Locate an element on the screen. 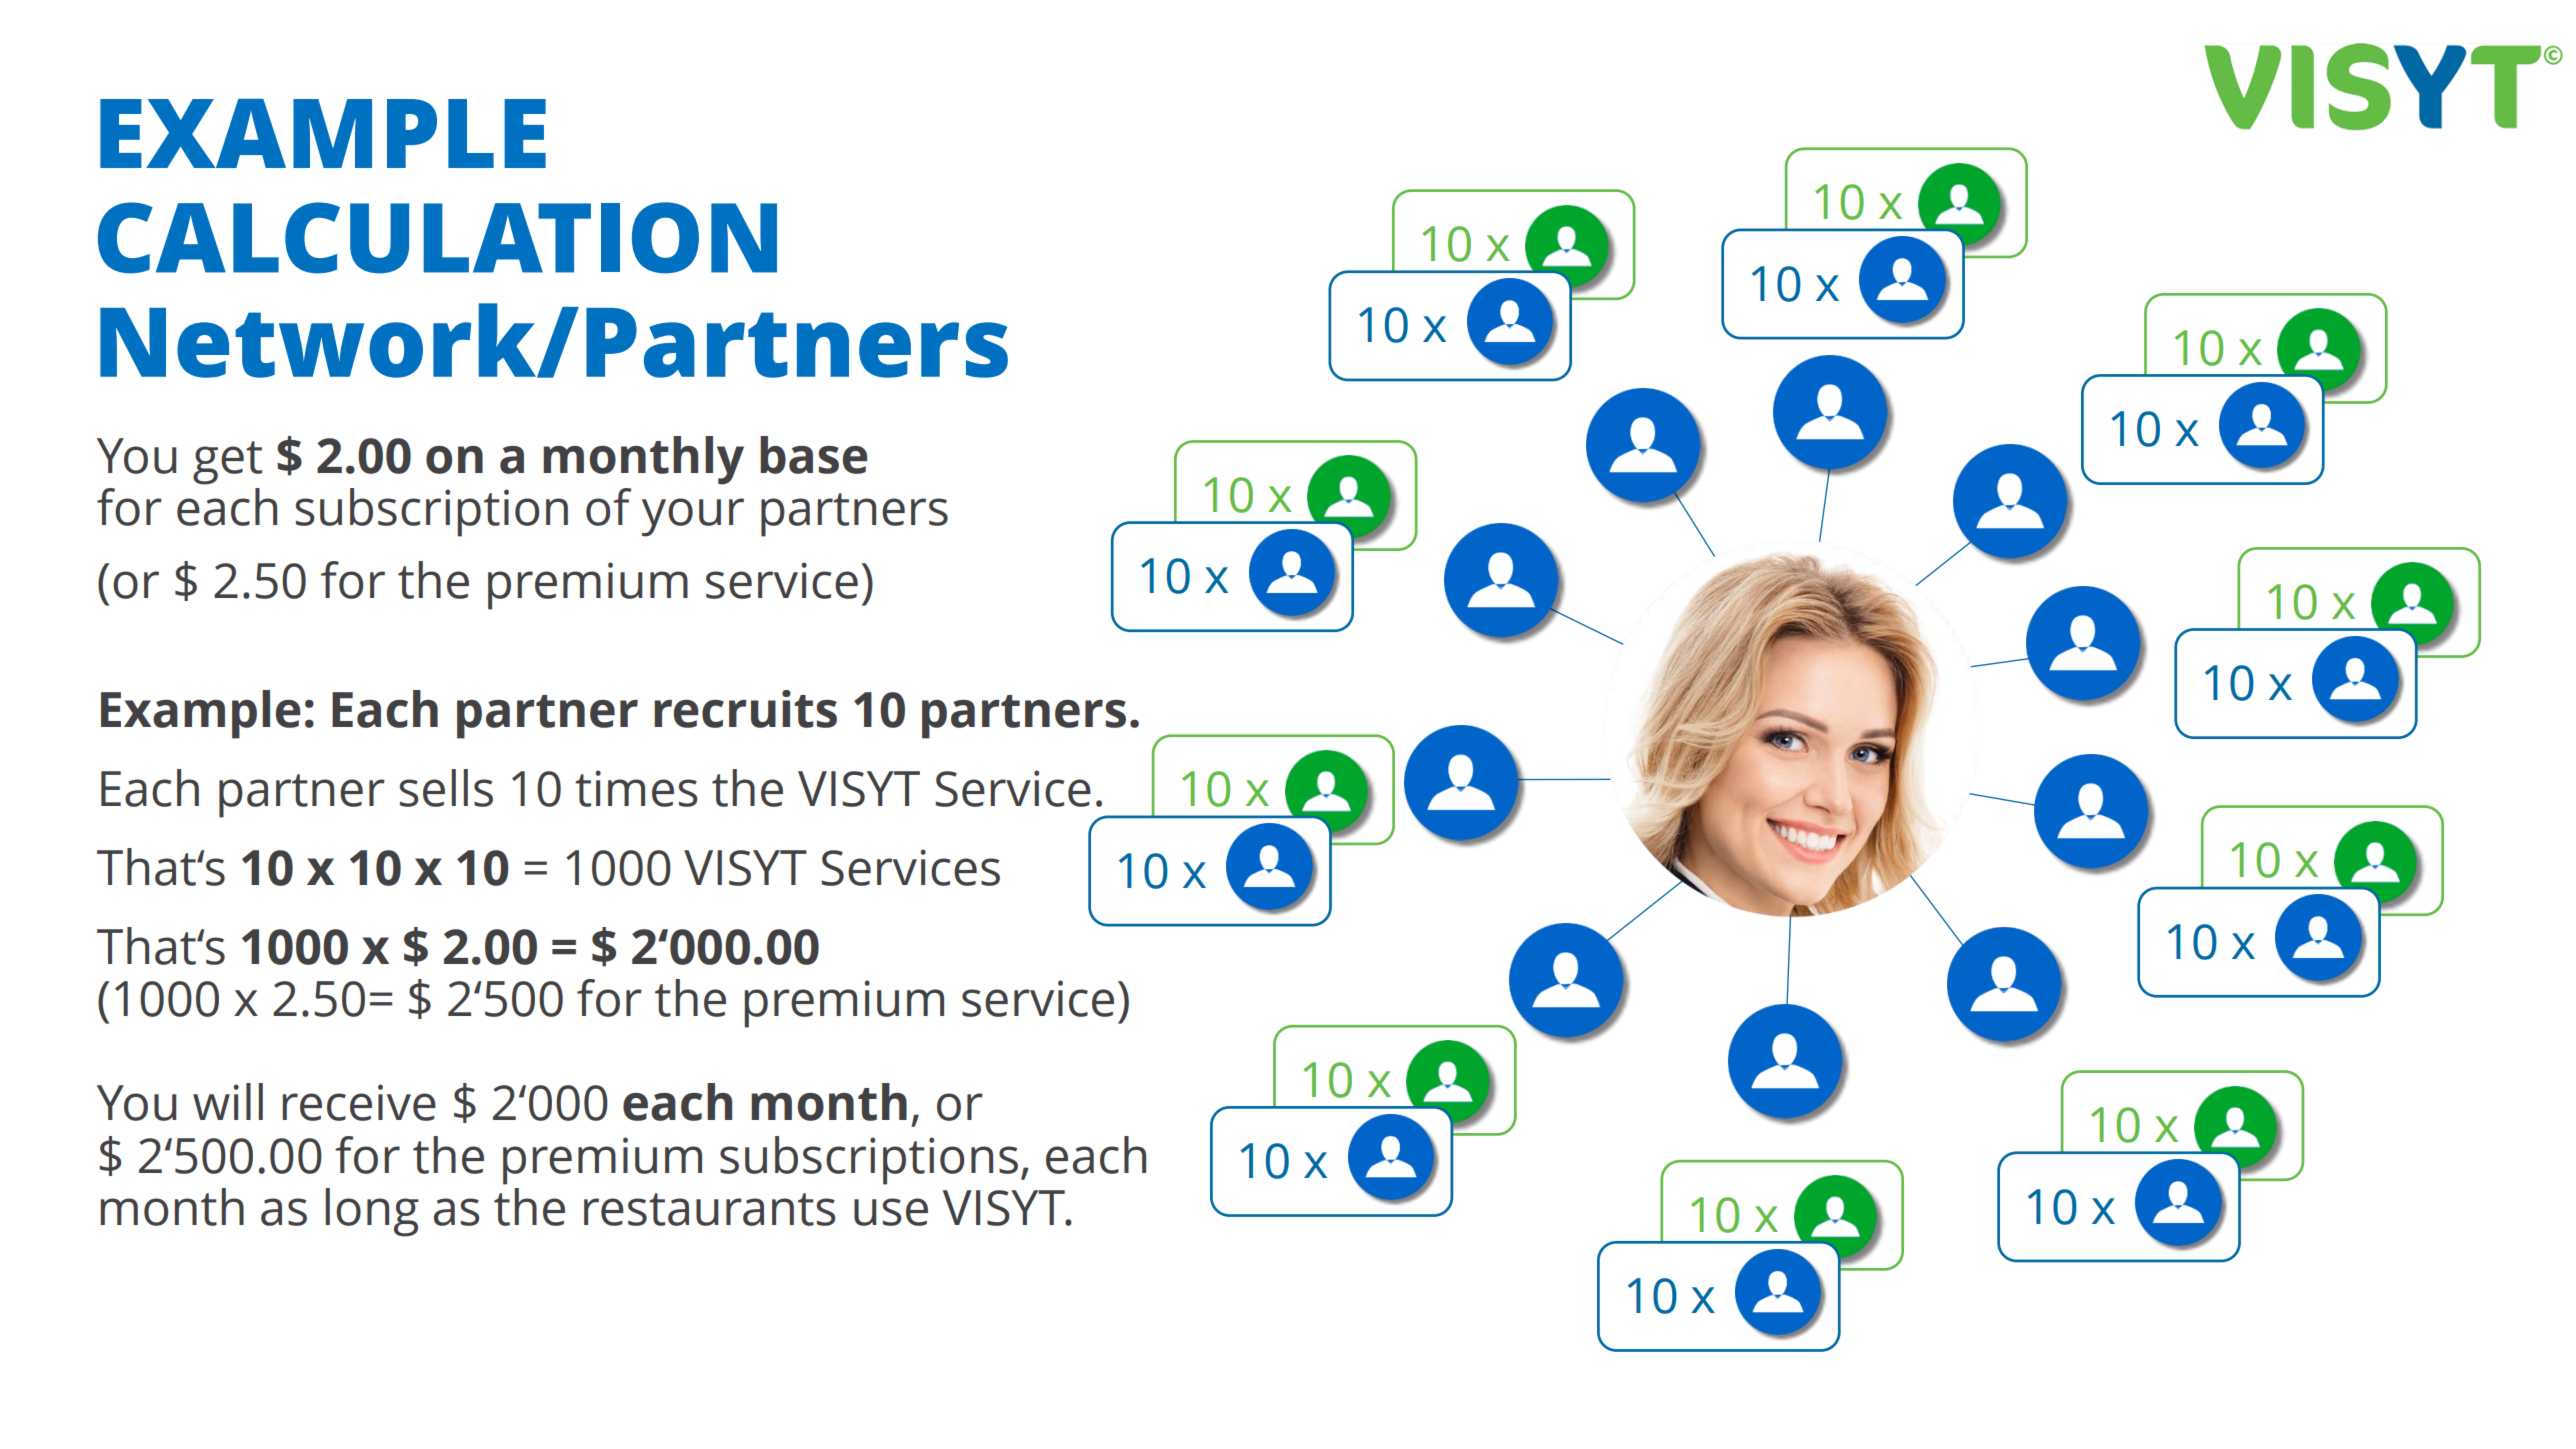 Image resolution: width=2576 pixels, height=1449 pixels. base is located at coordinates (813, 455).
